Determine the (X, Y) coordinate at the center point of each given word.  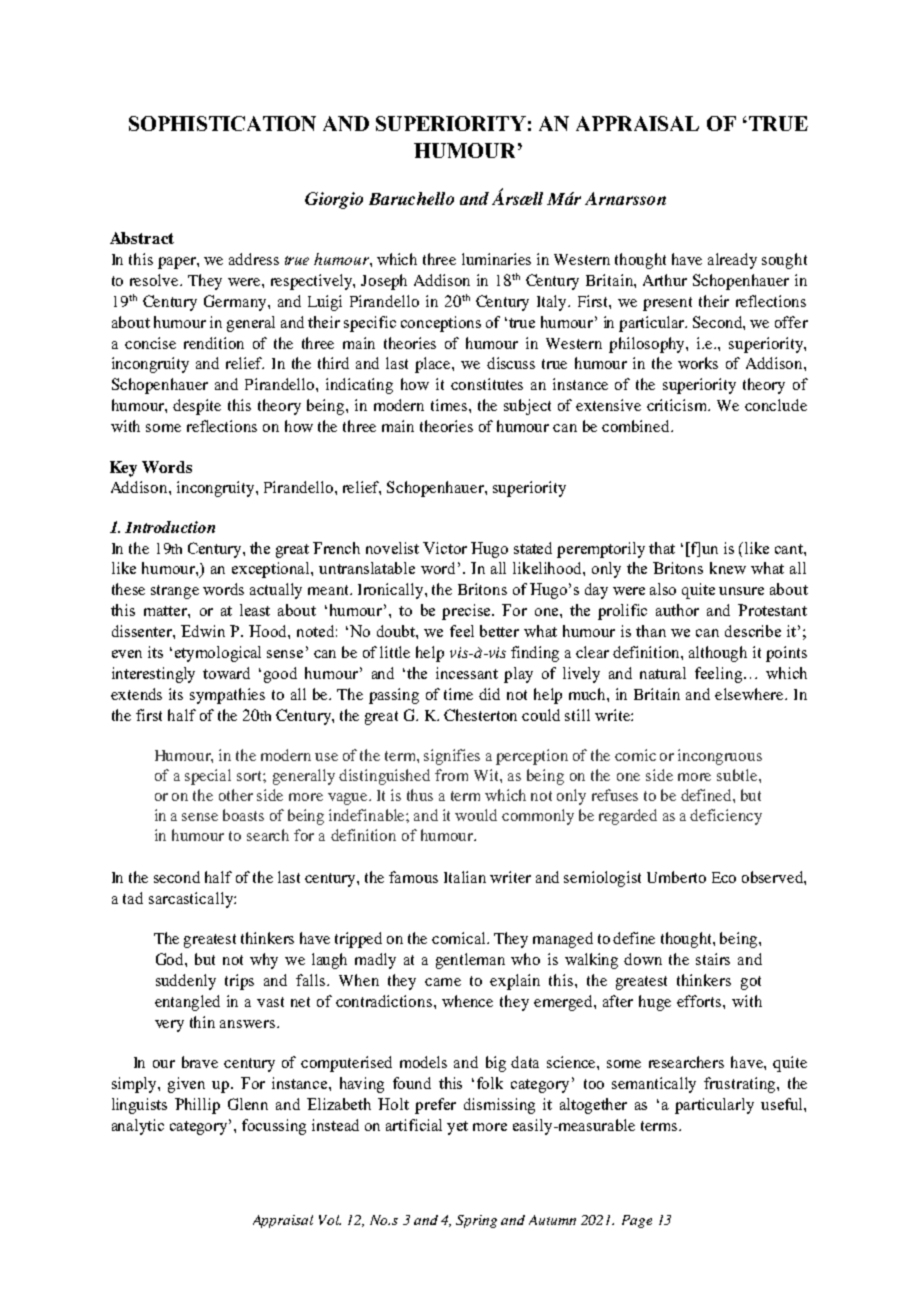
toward (226, 673)
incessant (467, 673)
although (718, 654)
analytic (138, 1127)
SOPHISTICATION (222, 123)
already (732, 261)
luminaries (496, 259)
